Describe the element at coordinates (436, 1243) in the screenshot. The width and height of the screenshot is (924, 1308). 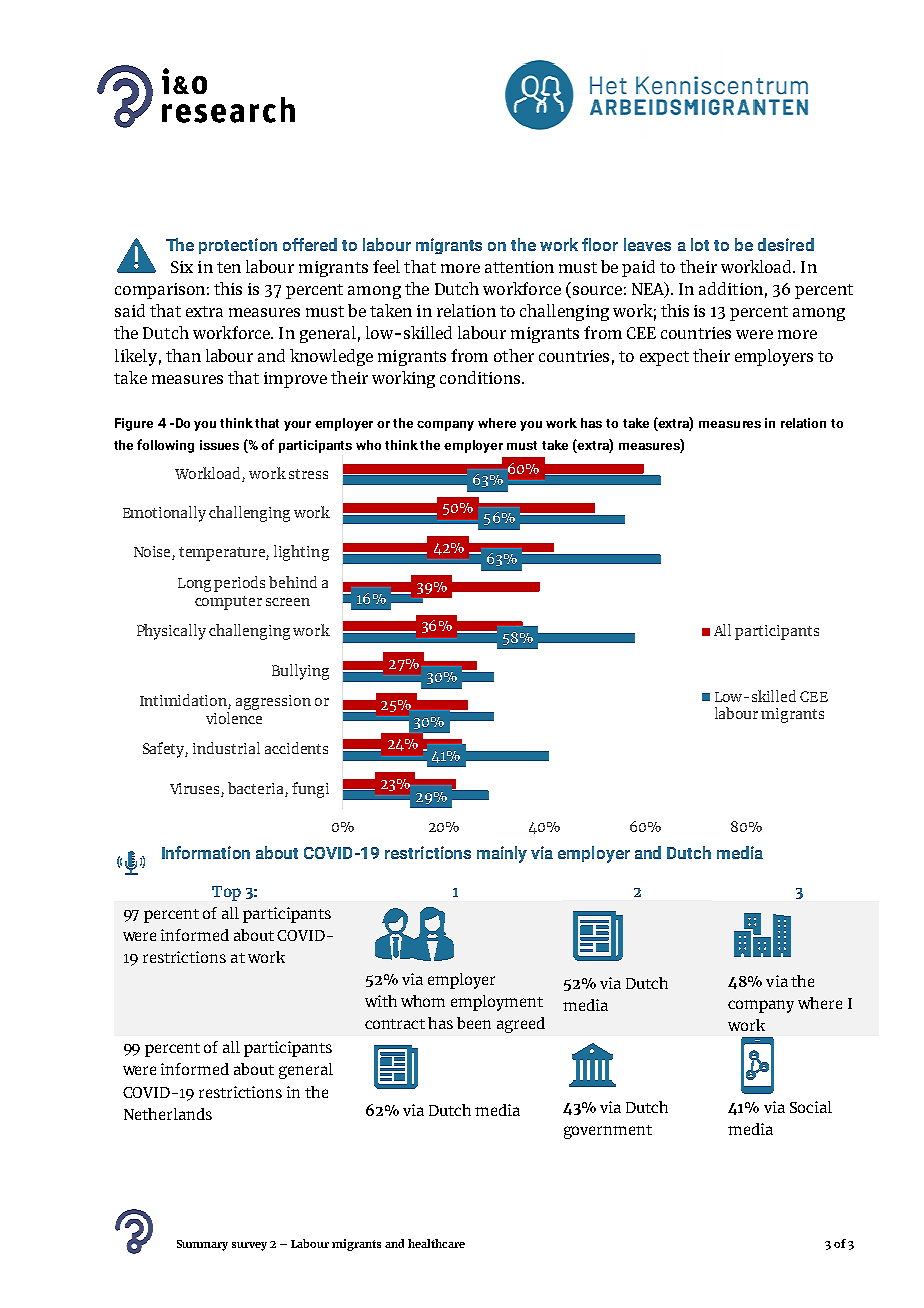
I see `healthcare` at that location.
